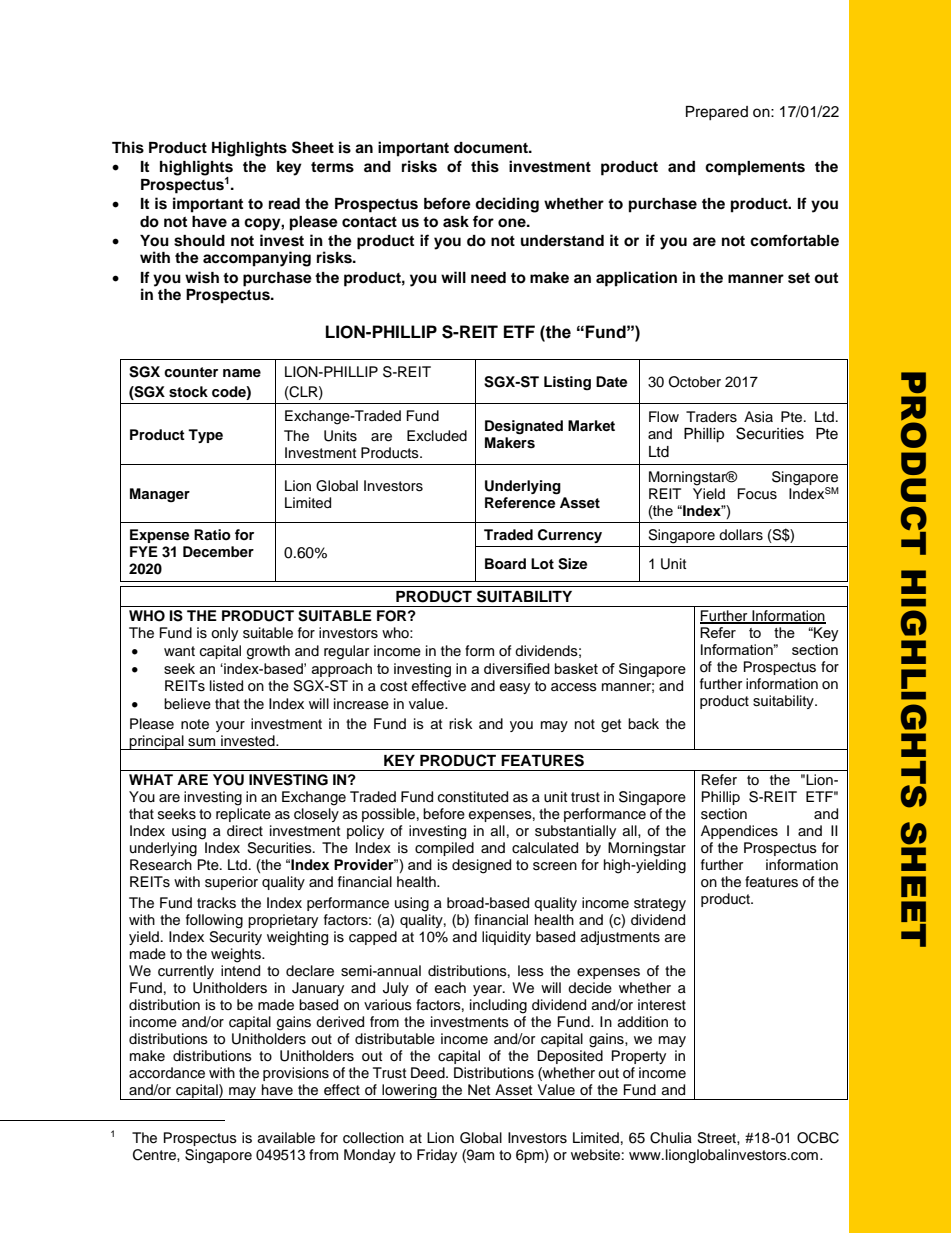  Describe the element at coordinates (205, 436) in the screenshot. I see `Type` at that location.
